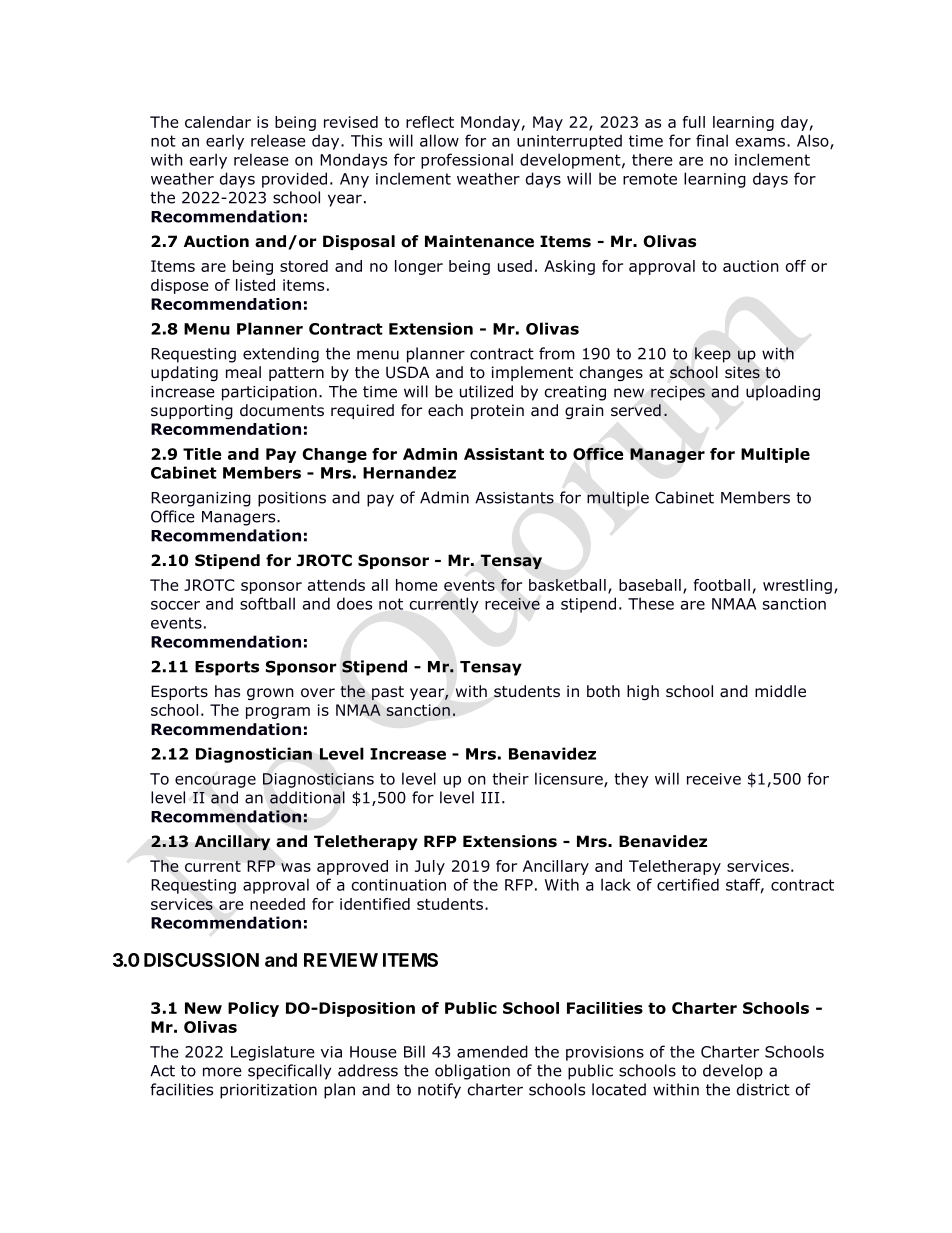 The image size is (952, 1233). Describe the element at coordinates (783, 393) in the screenshot. I see `uploading` at that location.
